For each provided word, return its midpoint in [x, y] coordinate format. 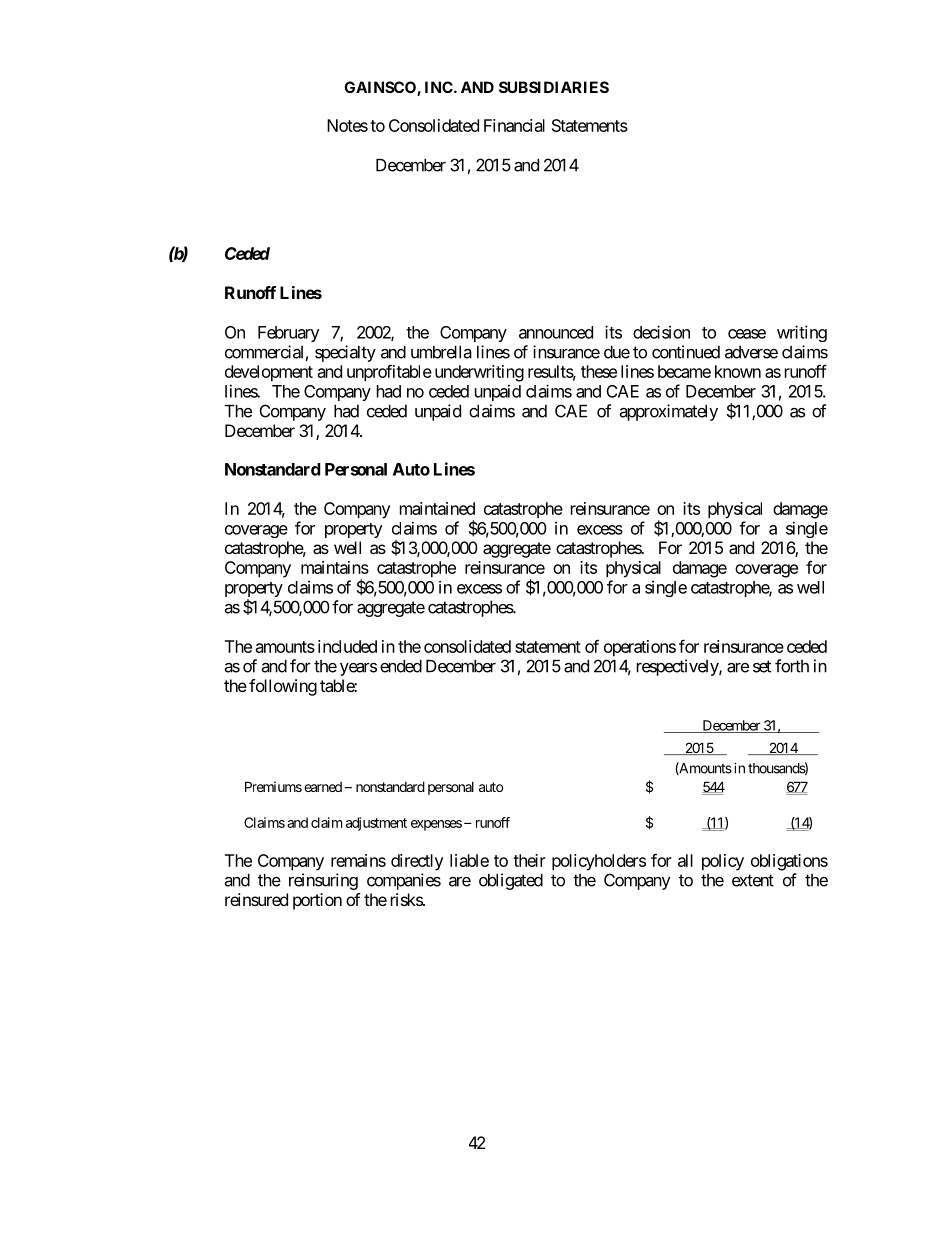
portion [317, 901]
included [347, 646]
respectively [678, 667]
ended [401, 666]
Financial [514, 125]
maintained [437, 508]
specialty [345, 353]
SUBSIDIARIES [554, 87]
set [762, 666]
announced [556, 332]
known [738, 371]
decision [661, 332]
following [283, 687]
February [289, 334]
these [599, 371]
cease [747, 334]
